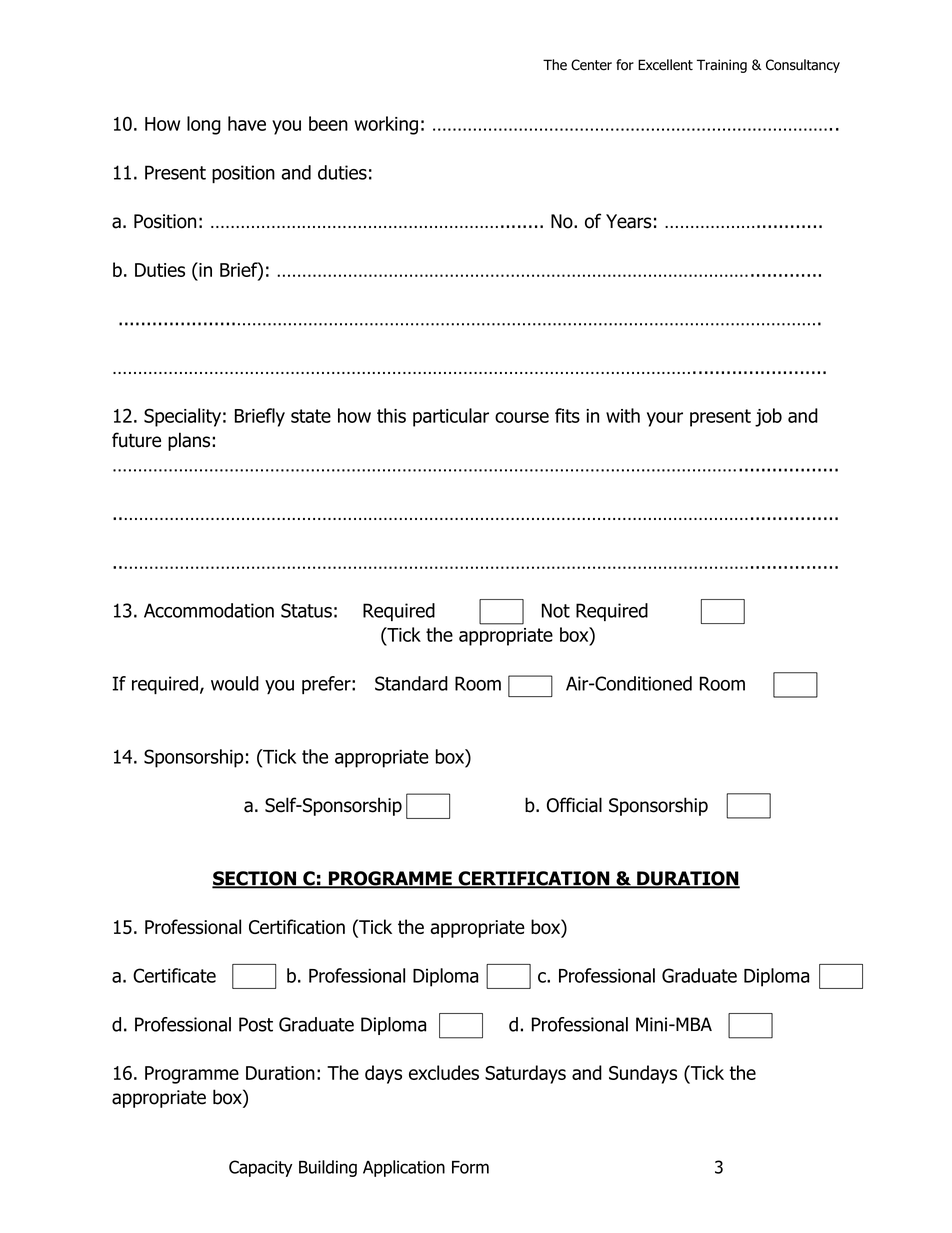  What do you see at coordinates (470, 1167) in the document?
I see `Form` at bounding box center [470, 1167].
